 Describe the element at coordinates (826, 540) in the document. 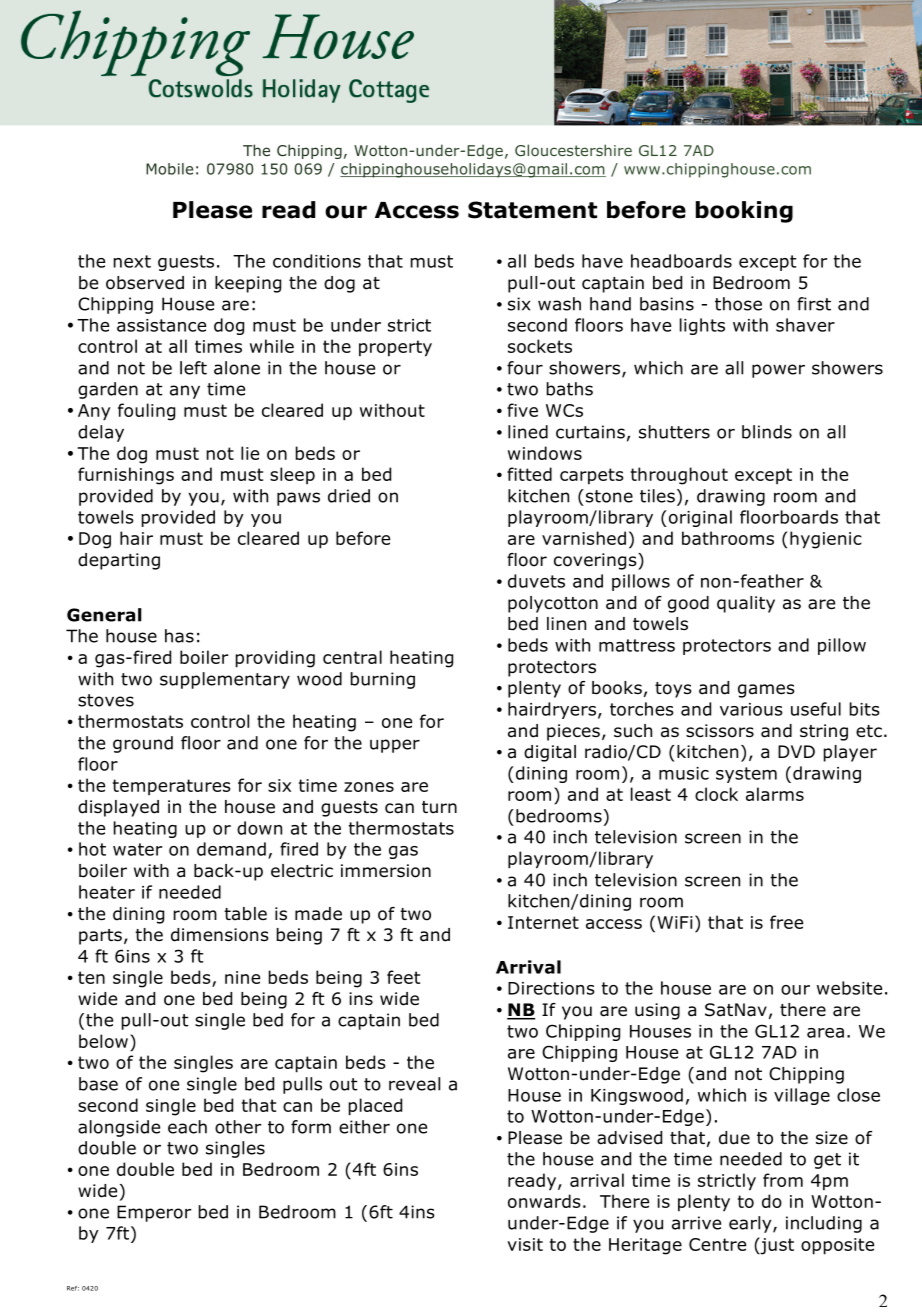

I see `hygienic` at that location.
